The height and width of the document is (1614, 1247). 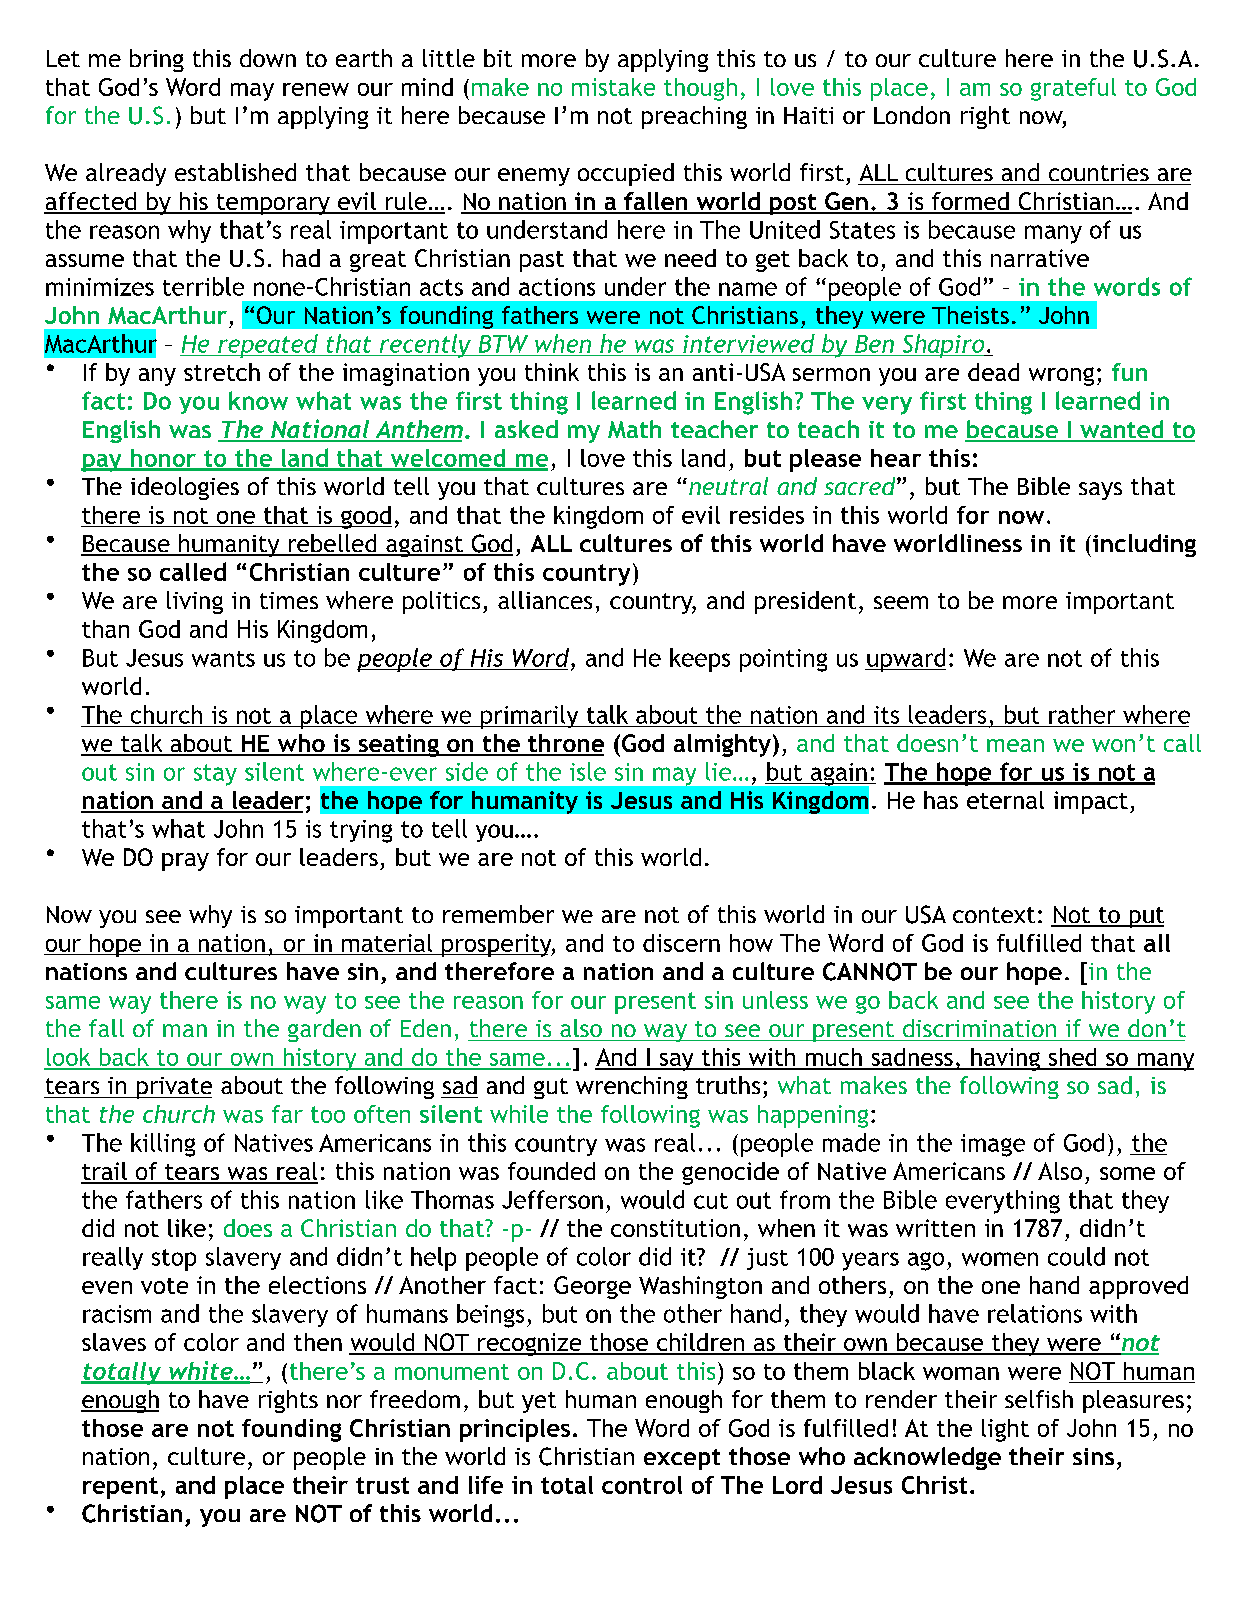 What do you see at coordinates (1015, 745) in the document?
I see `mean` at bounding box center [1015, 745].
